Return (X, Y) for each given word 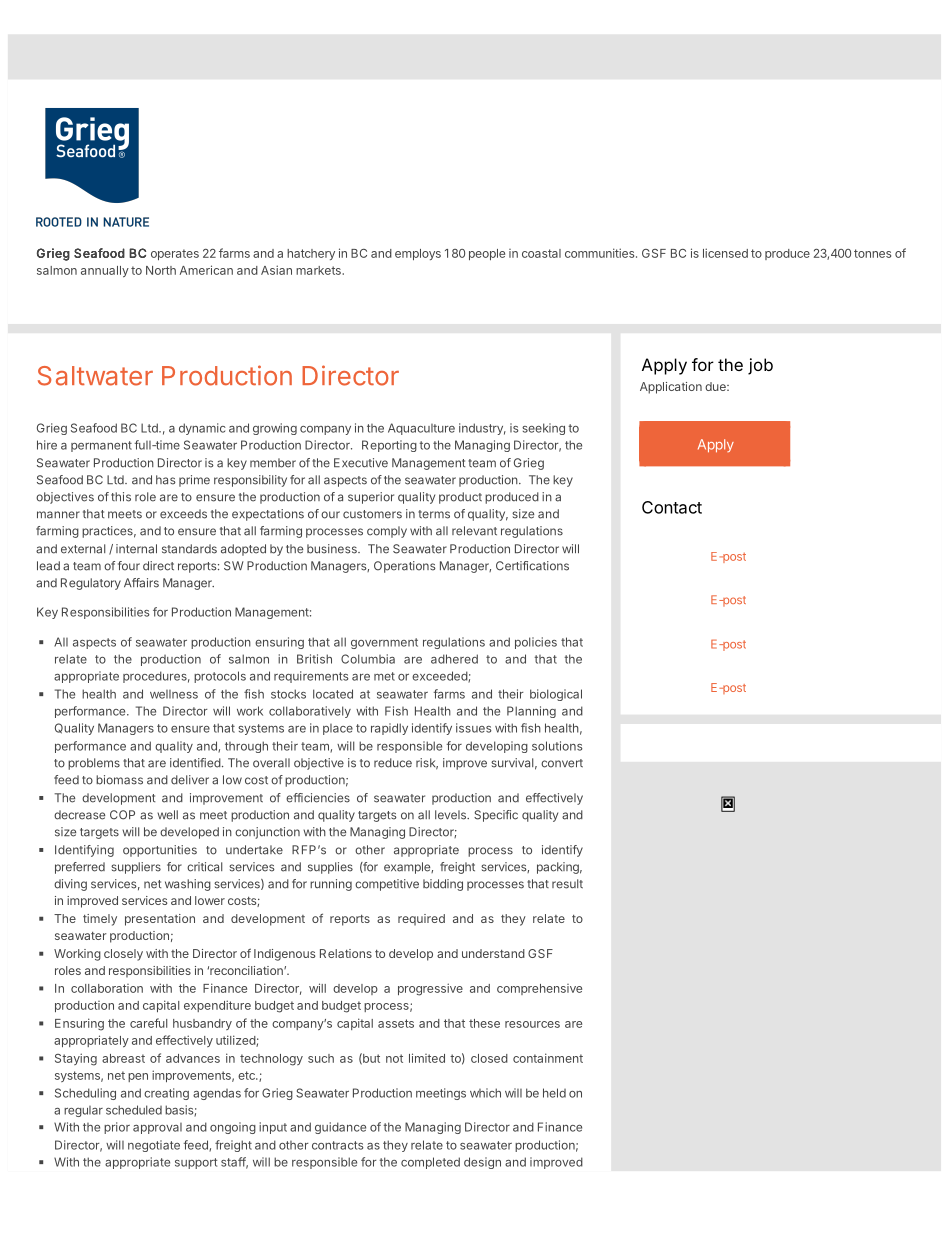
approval (157, 1128)
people (487, 254)
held (554, 1093)
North (161, 270)
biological (556, 695)
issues (474, 728)
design (482, 1163)
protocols (220, 677)
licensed (725, 253)
